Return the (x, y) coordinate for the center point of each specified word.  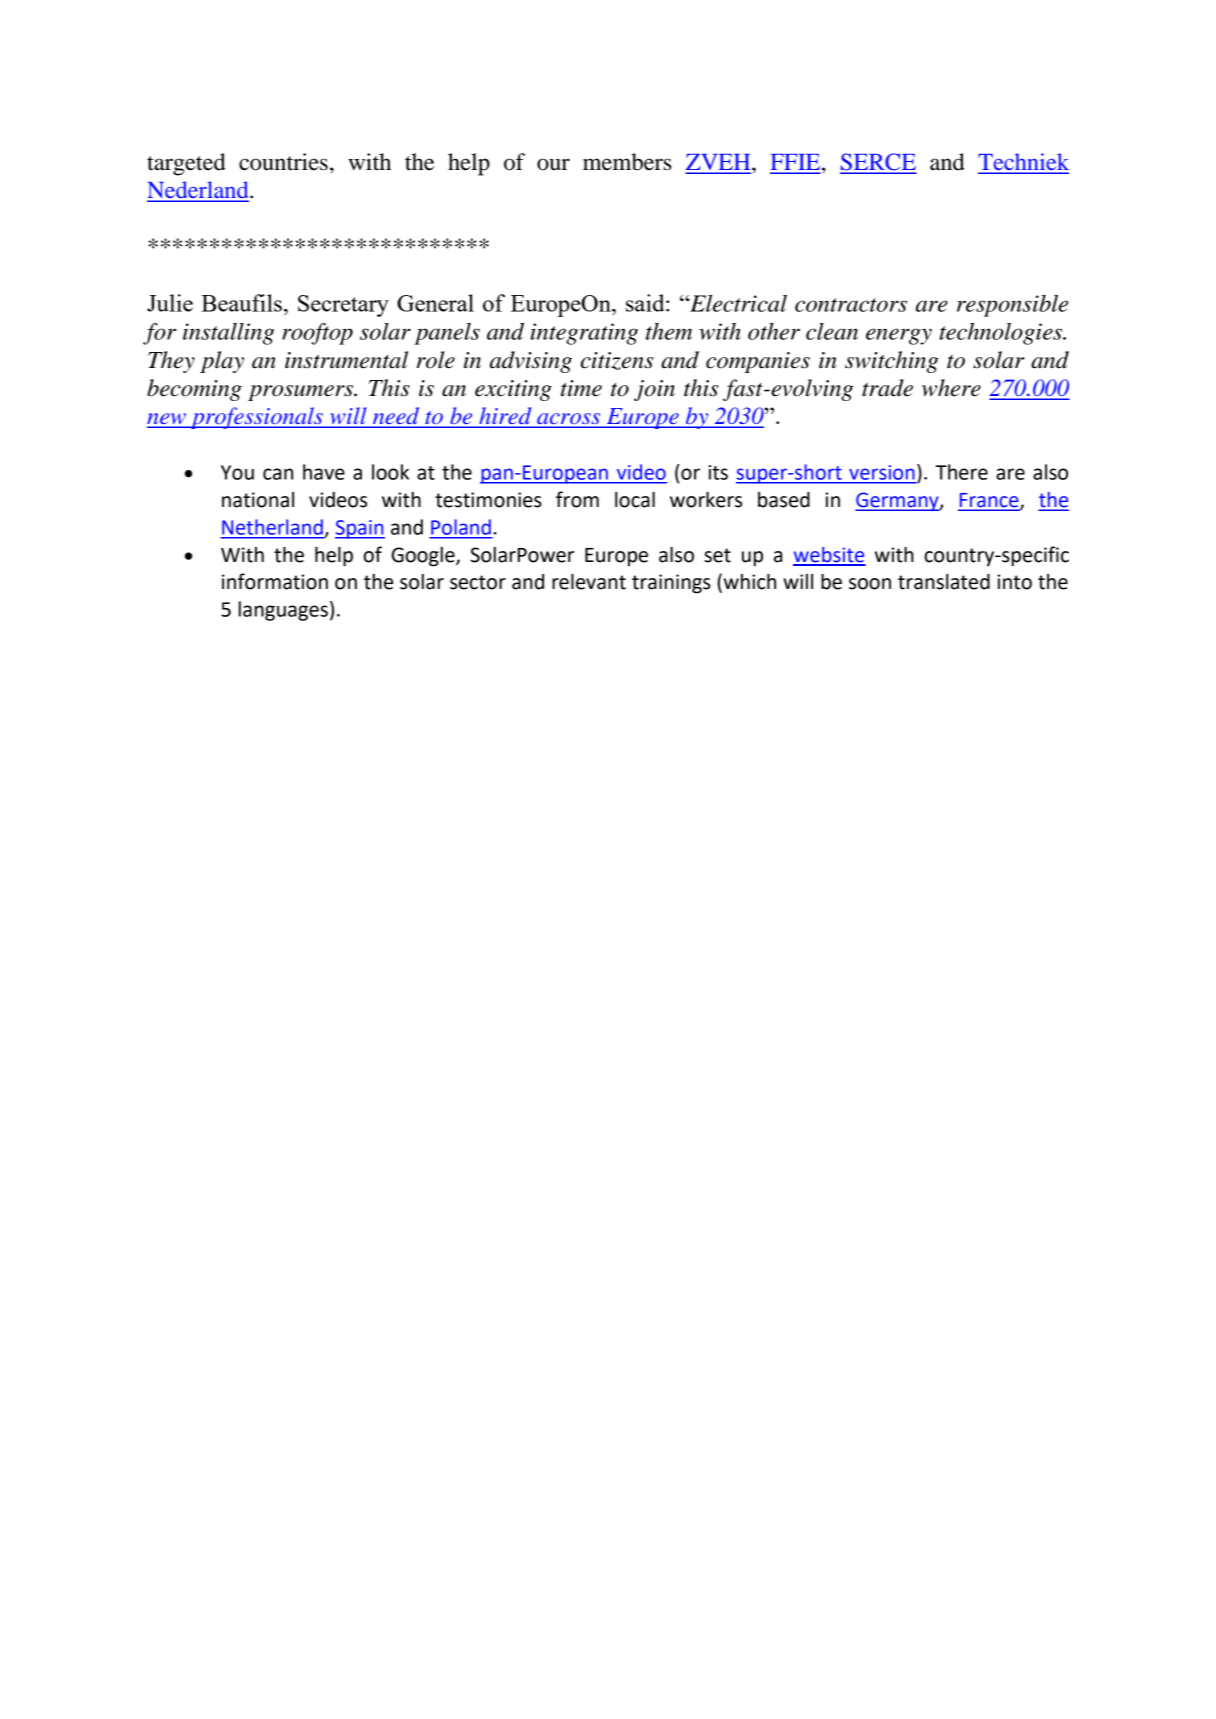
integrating (584, 334)
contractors (851, 305)
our (553, 164)
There (962, 472)
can (278, 474)
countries (283, 162)
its (718, 472)
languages (283, 611)
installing (228, 334)
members (627, 162)
